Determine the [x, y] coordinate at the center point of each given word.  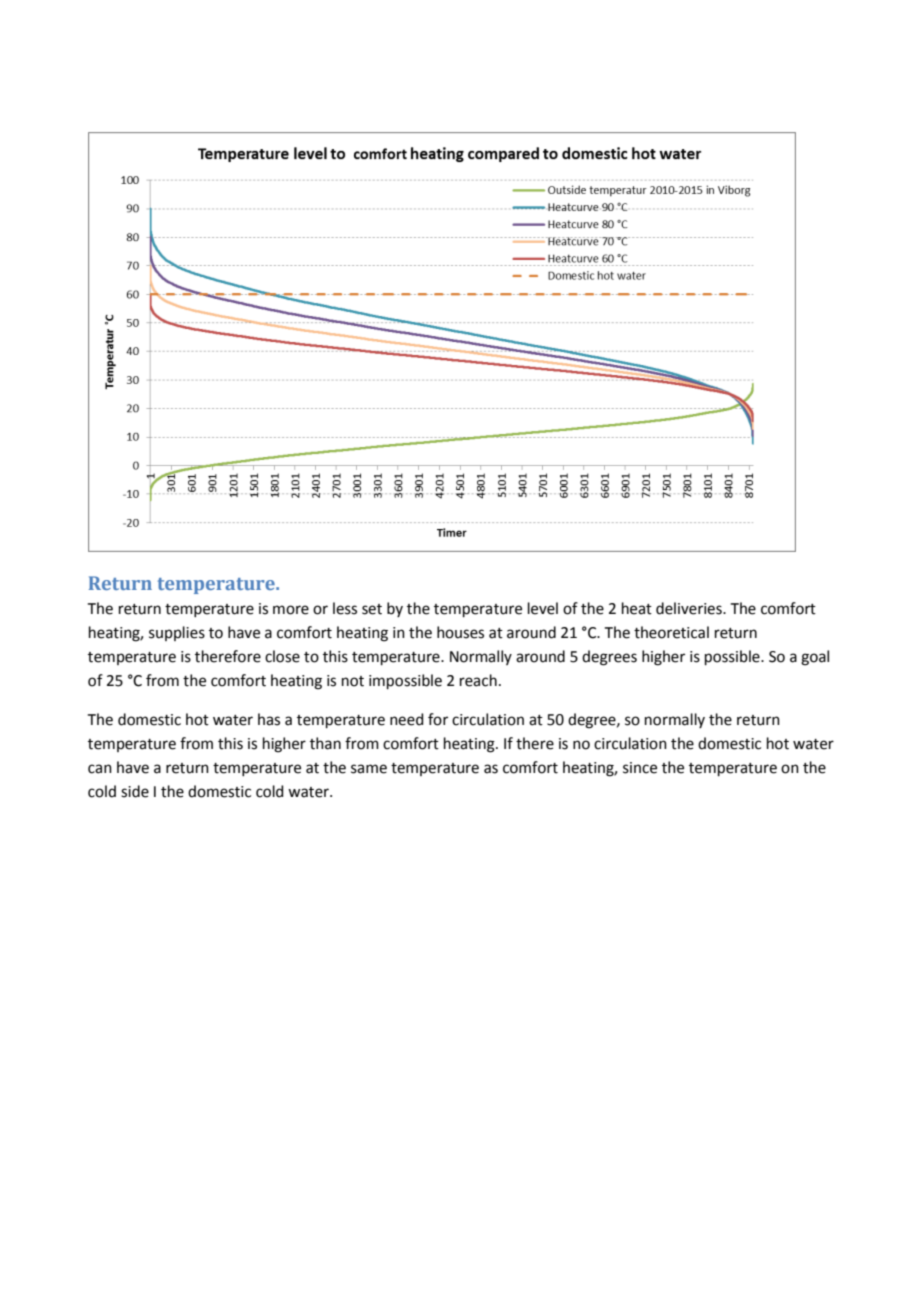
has [269, 719]
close [282, 656]
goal [815, 658]
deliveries [690, 608]
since [640, 768]
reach [478, 680]
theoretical [671, 632]
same [369, 769]
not [353, 681]
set [372, 609]
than [325, 743]
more [291, 610]
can [100, 769]
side [135, 791]
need [407, 719]
